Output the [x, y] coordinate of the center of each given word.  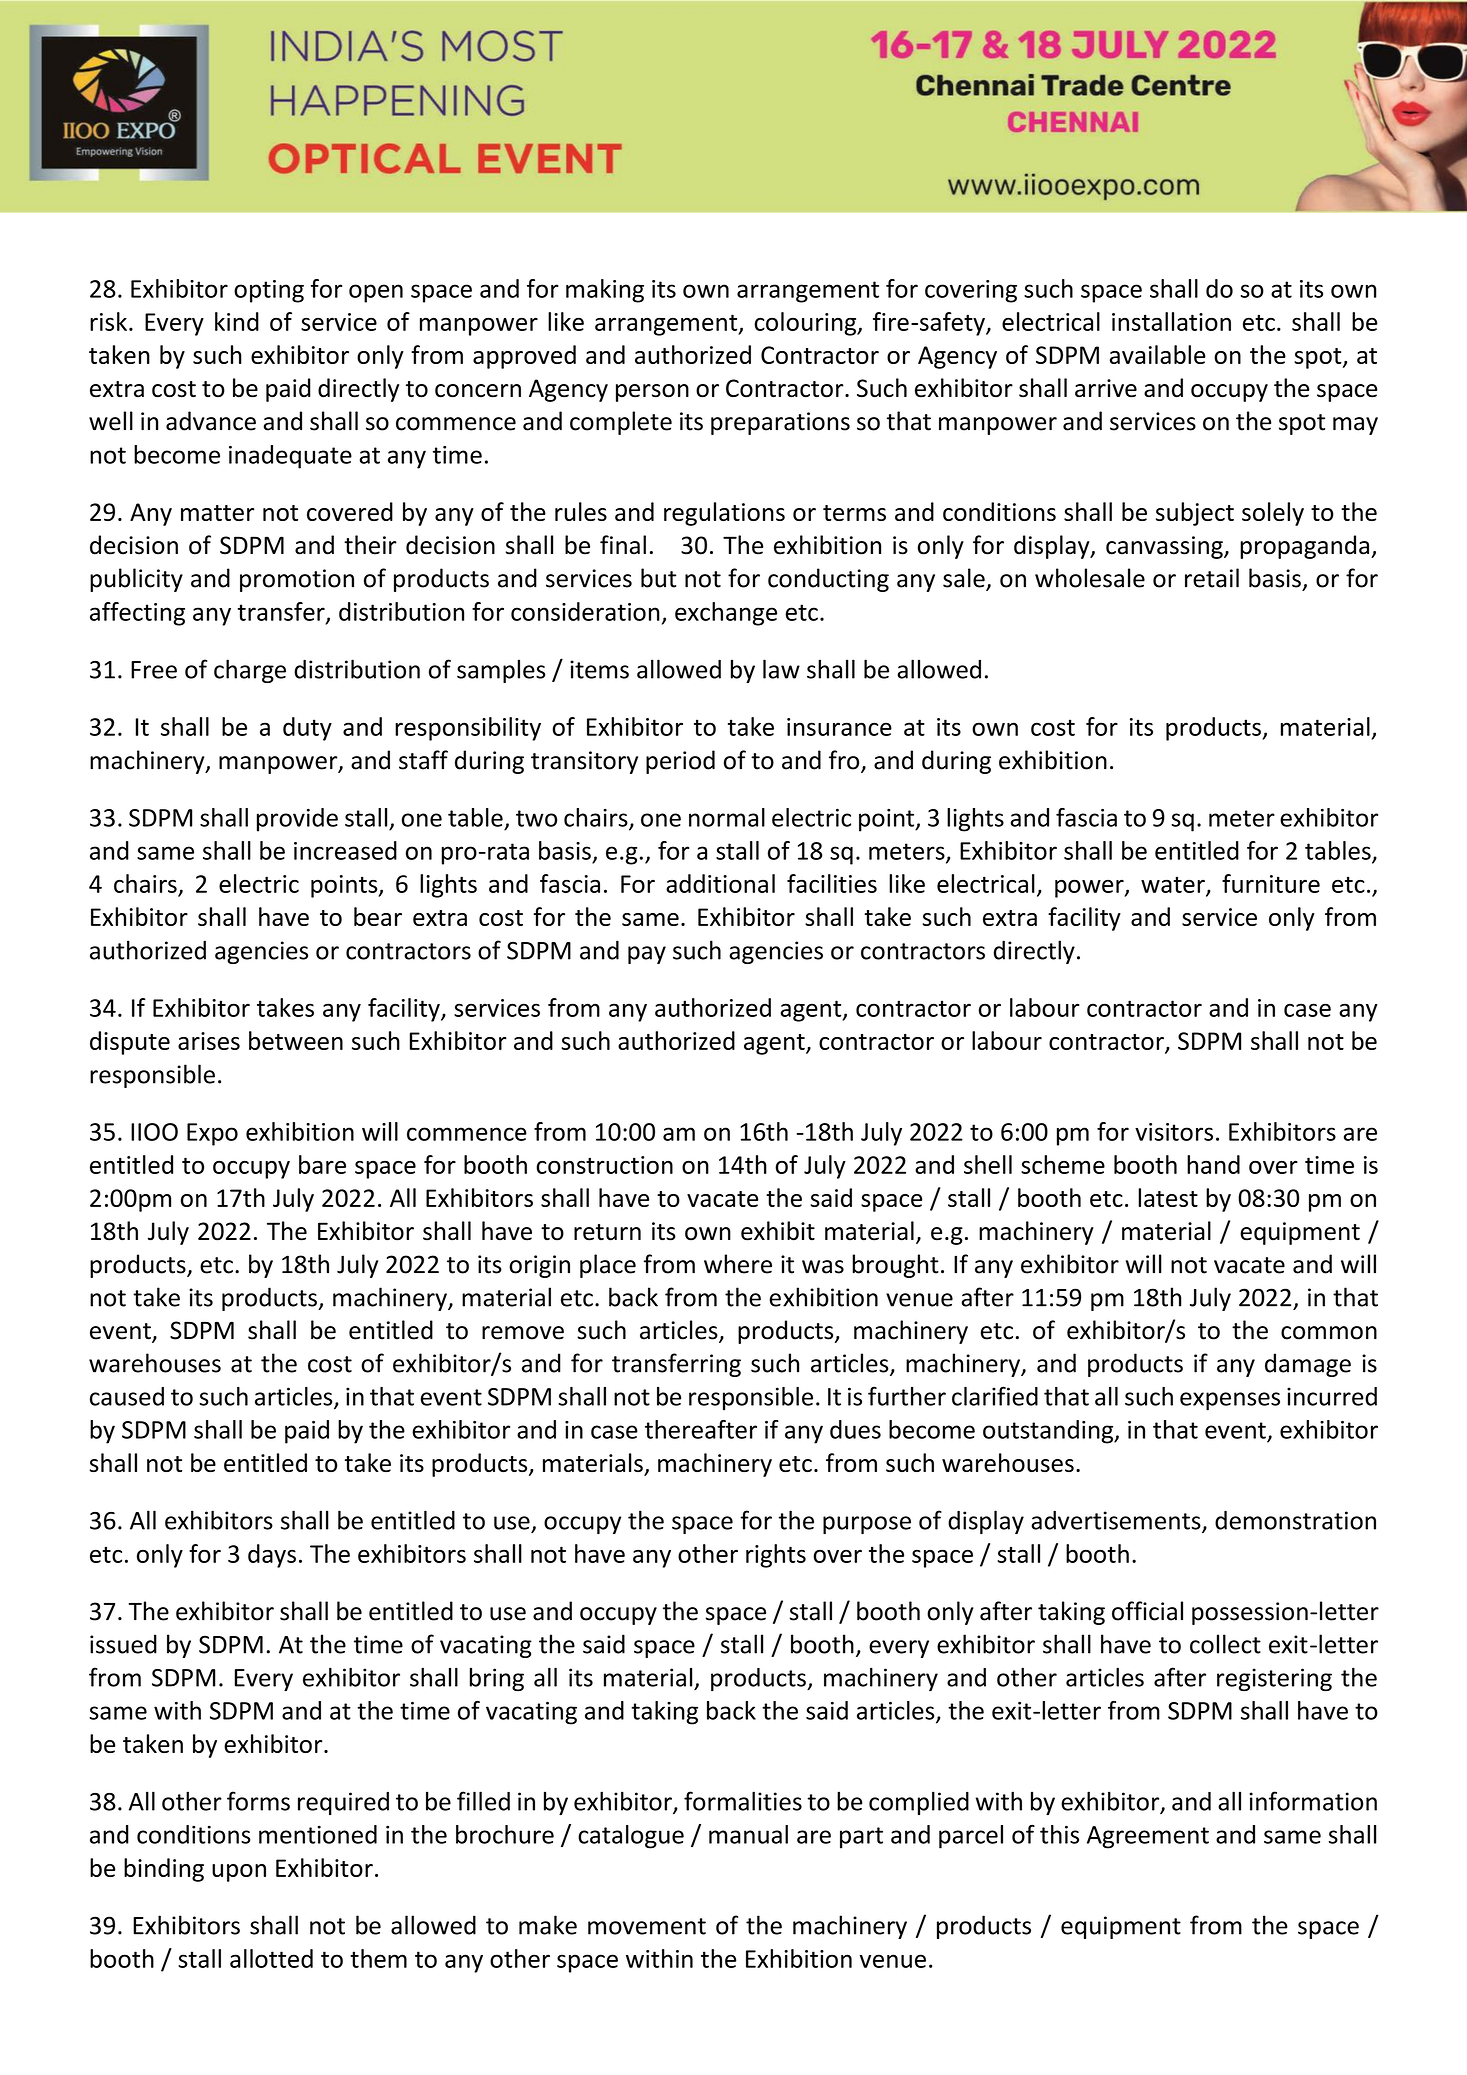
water [1174, 885]
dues [855, 1429]
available [1158, 354]
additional [720, 883]
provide [297, 820]
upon [239, 1873]
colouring [806, 324]
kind [237, 321]
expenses [1230, 1401]
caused [127, 1396]
